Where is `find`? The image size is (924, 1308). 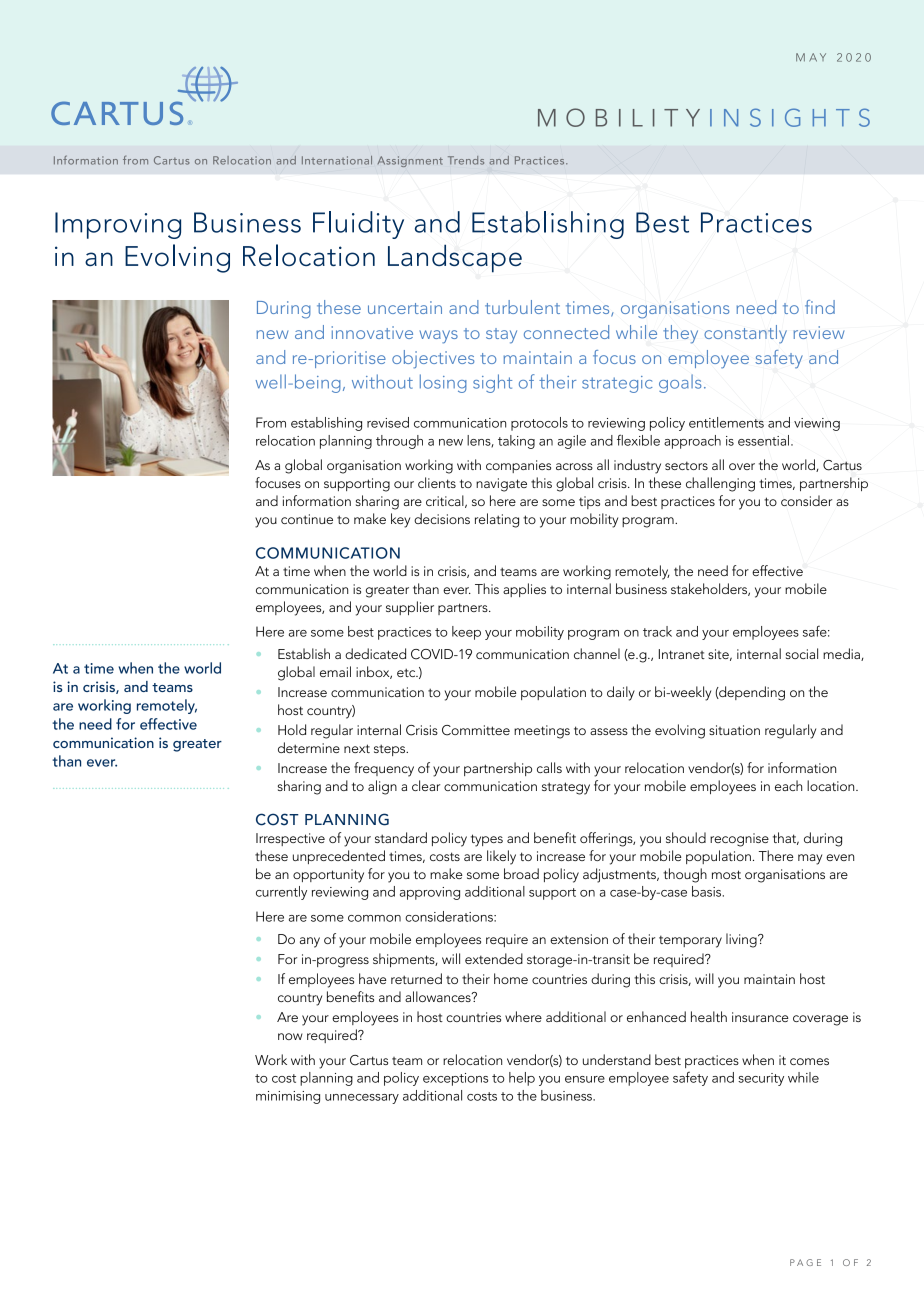
find is located at coordinates (820, 307).
